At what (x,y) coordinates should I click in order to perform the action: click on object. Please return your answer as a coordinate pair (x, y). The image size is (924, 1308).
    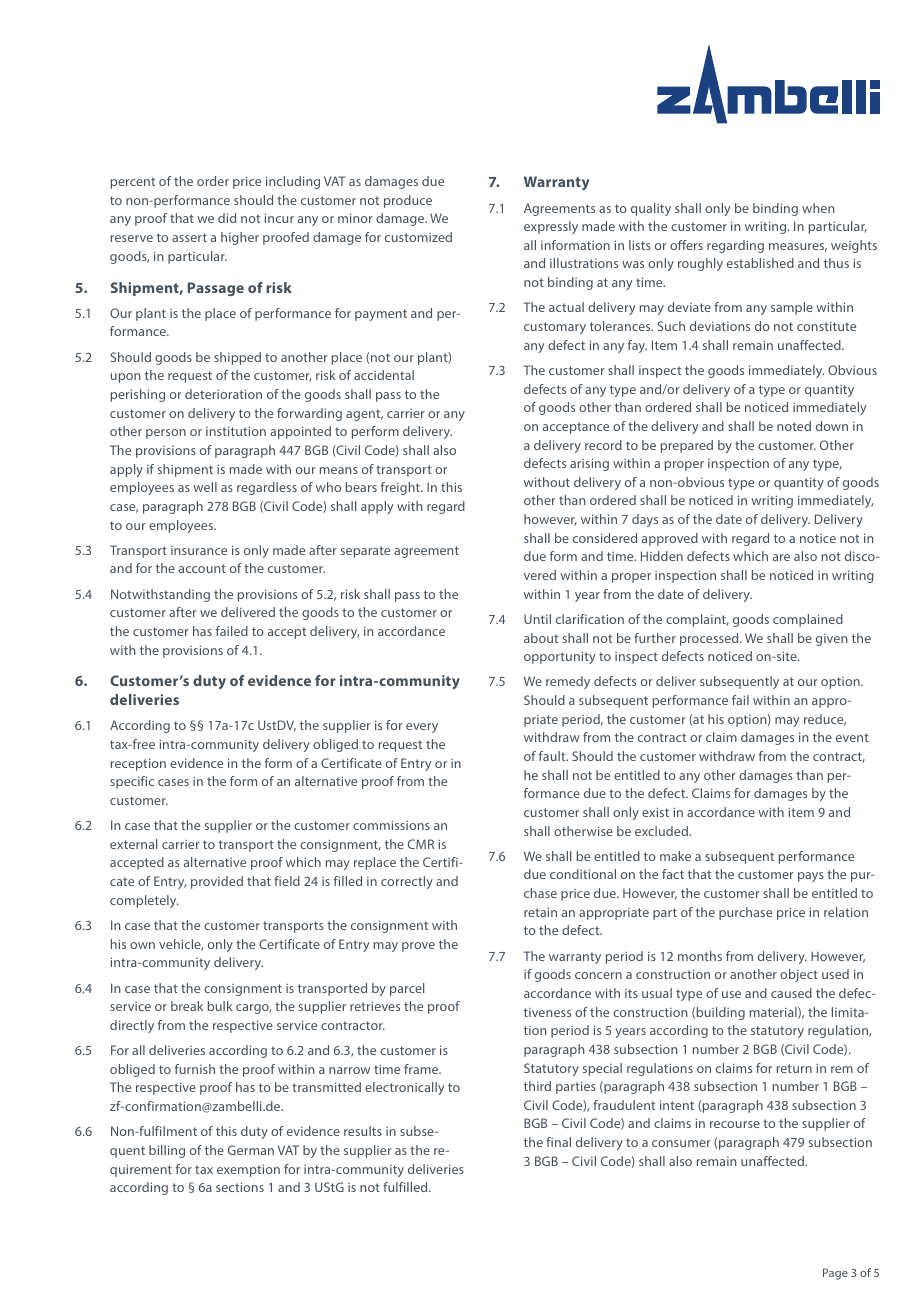
    Looking at the image, I should click on (799, 975).
